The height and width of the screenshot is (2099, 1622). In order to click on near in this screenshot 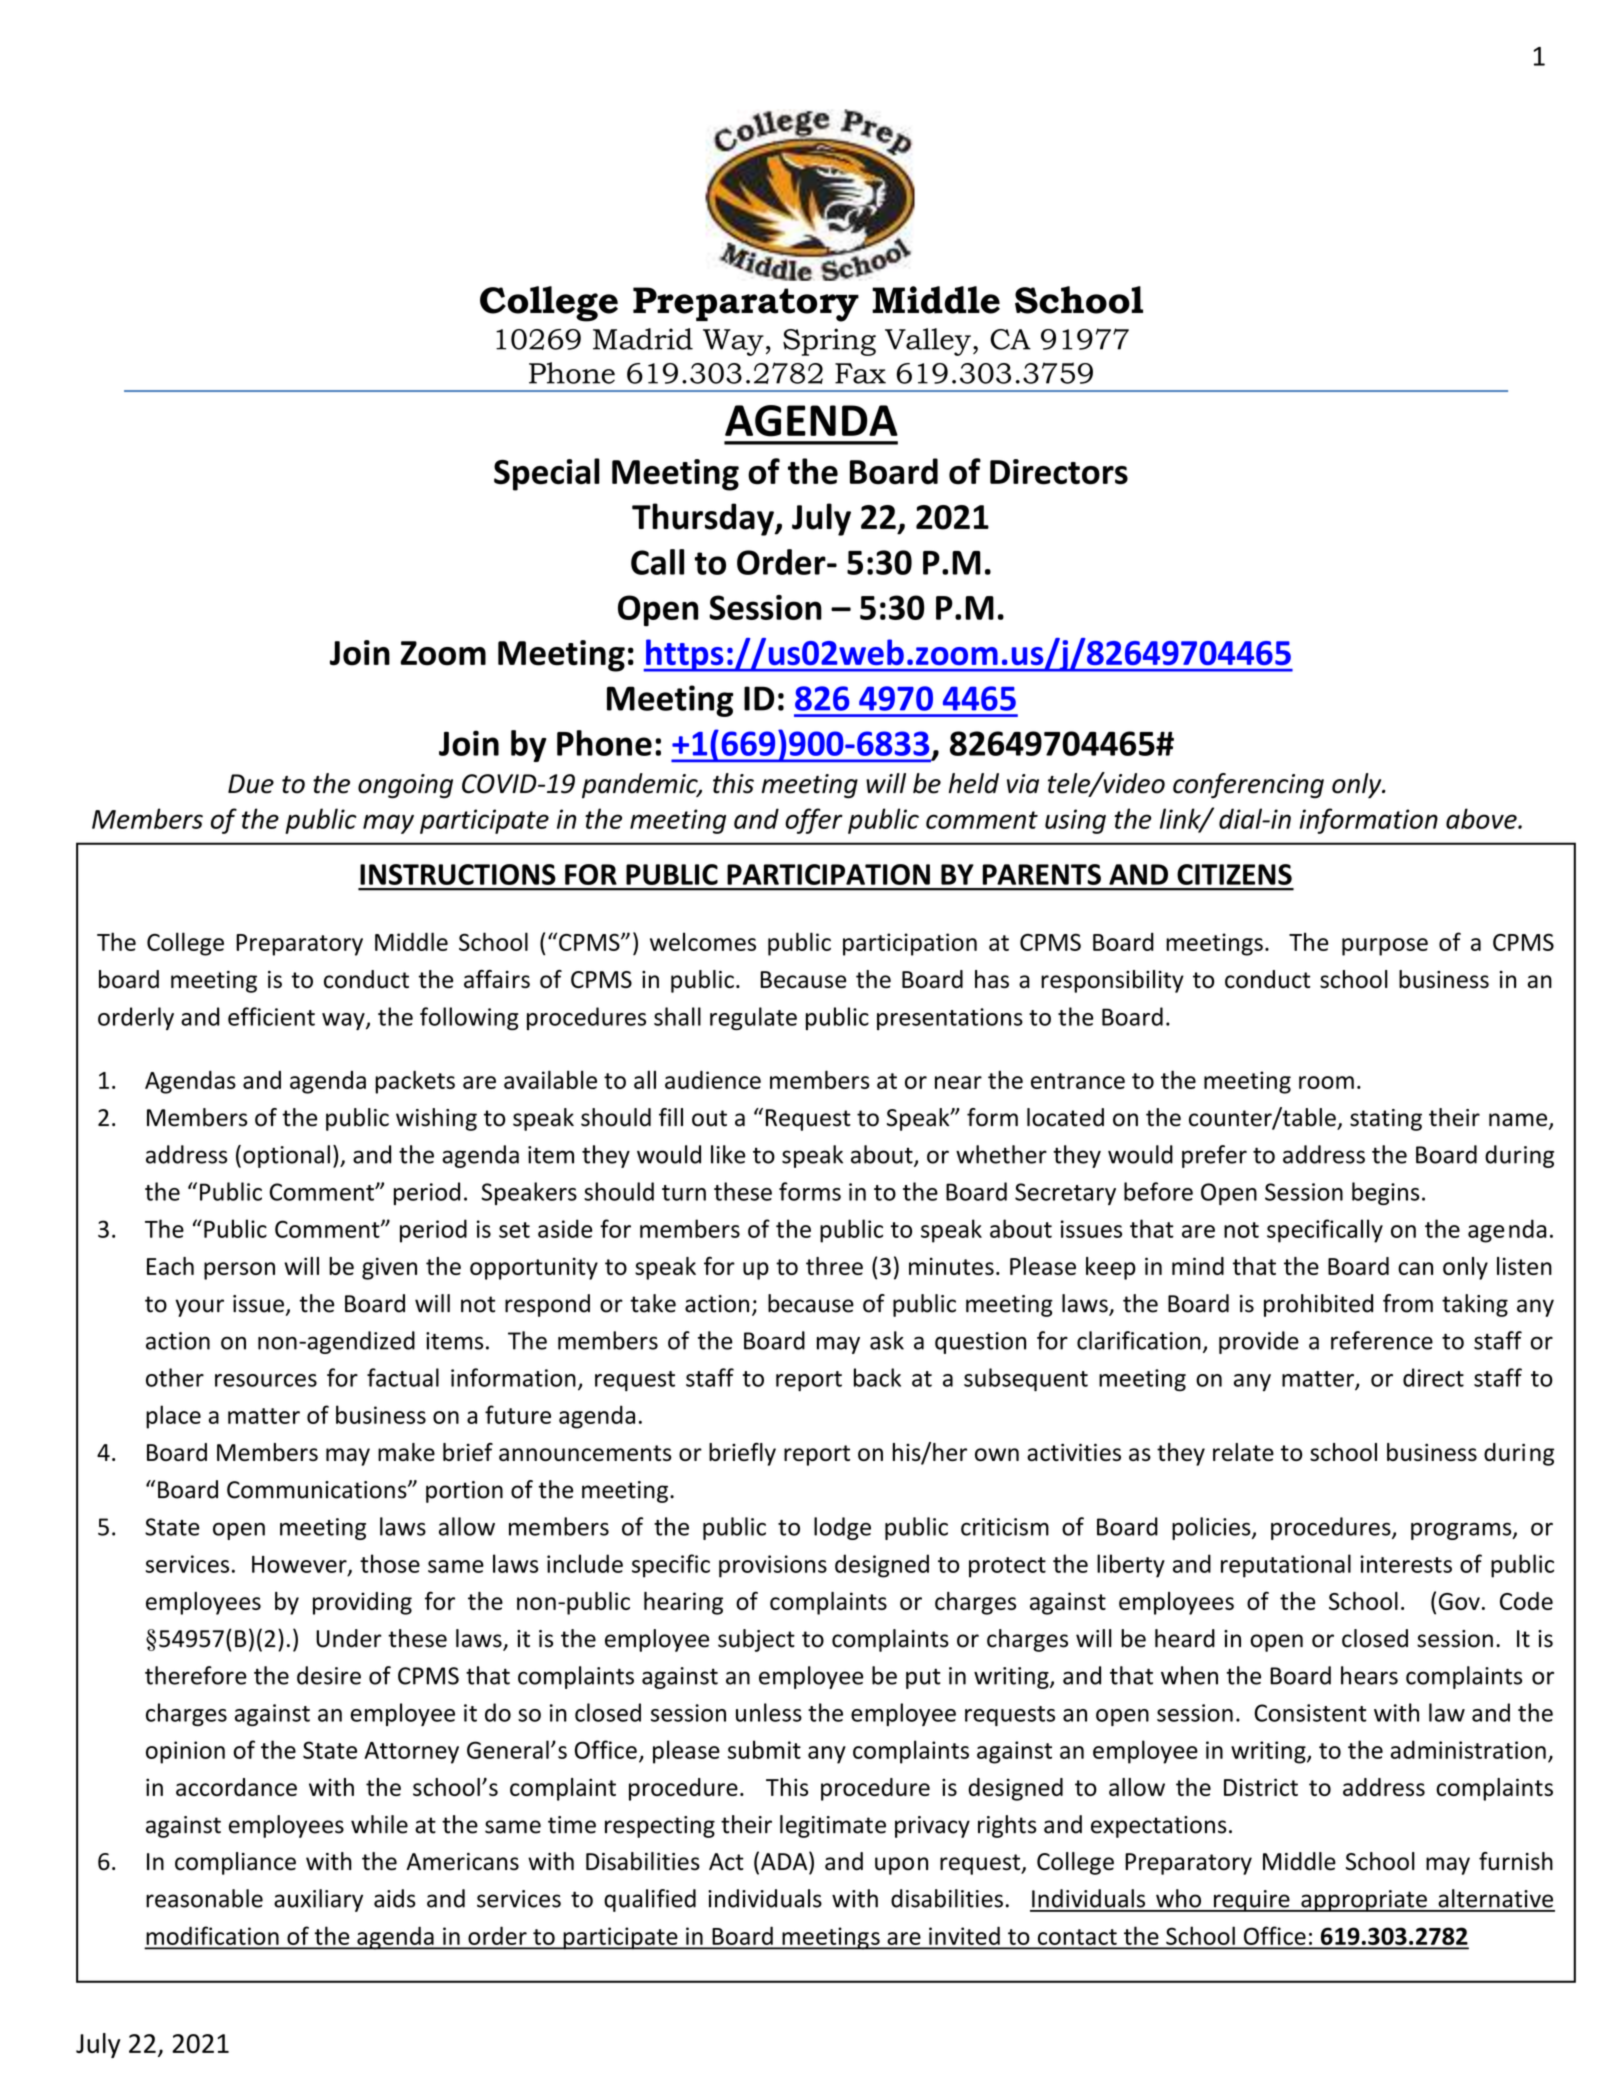, I will do `click(958, 1082)`.
